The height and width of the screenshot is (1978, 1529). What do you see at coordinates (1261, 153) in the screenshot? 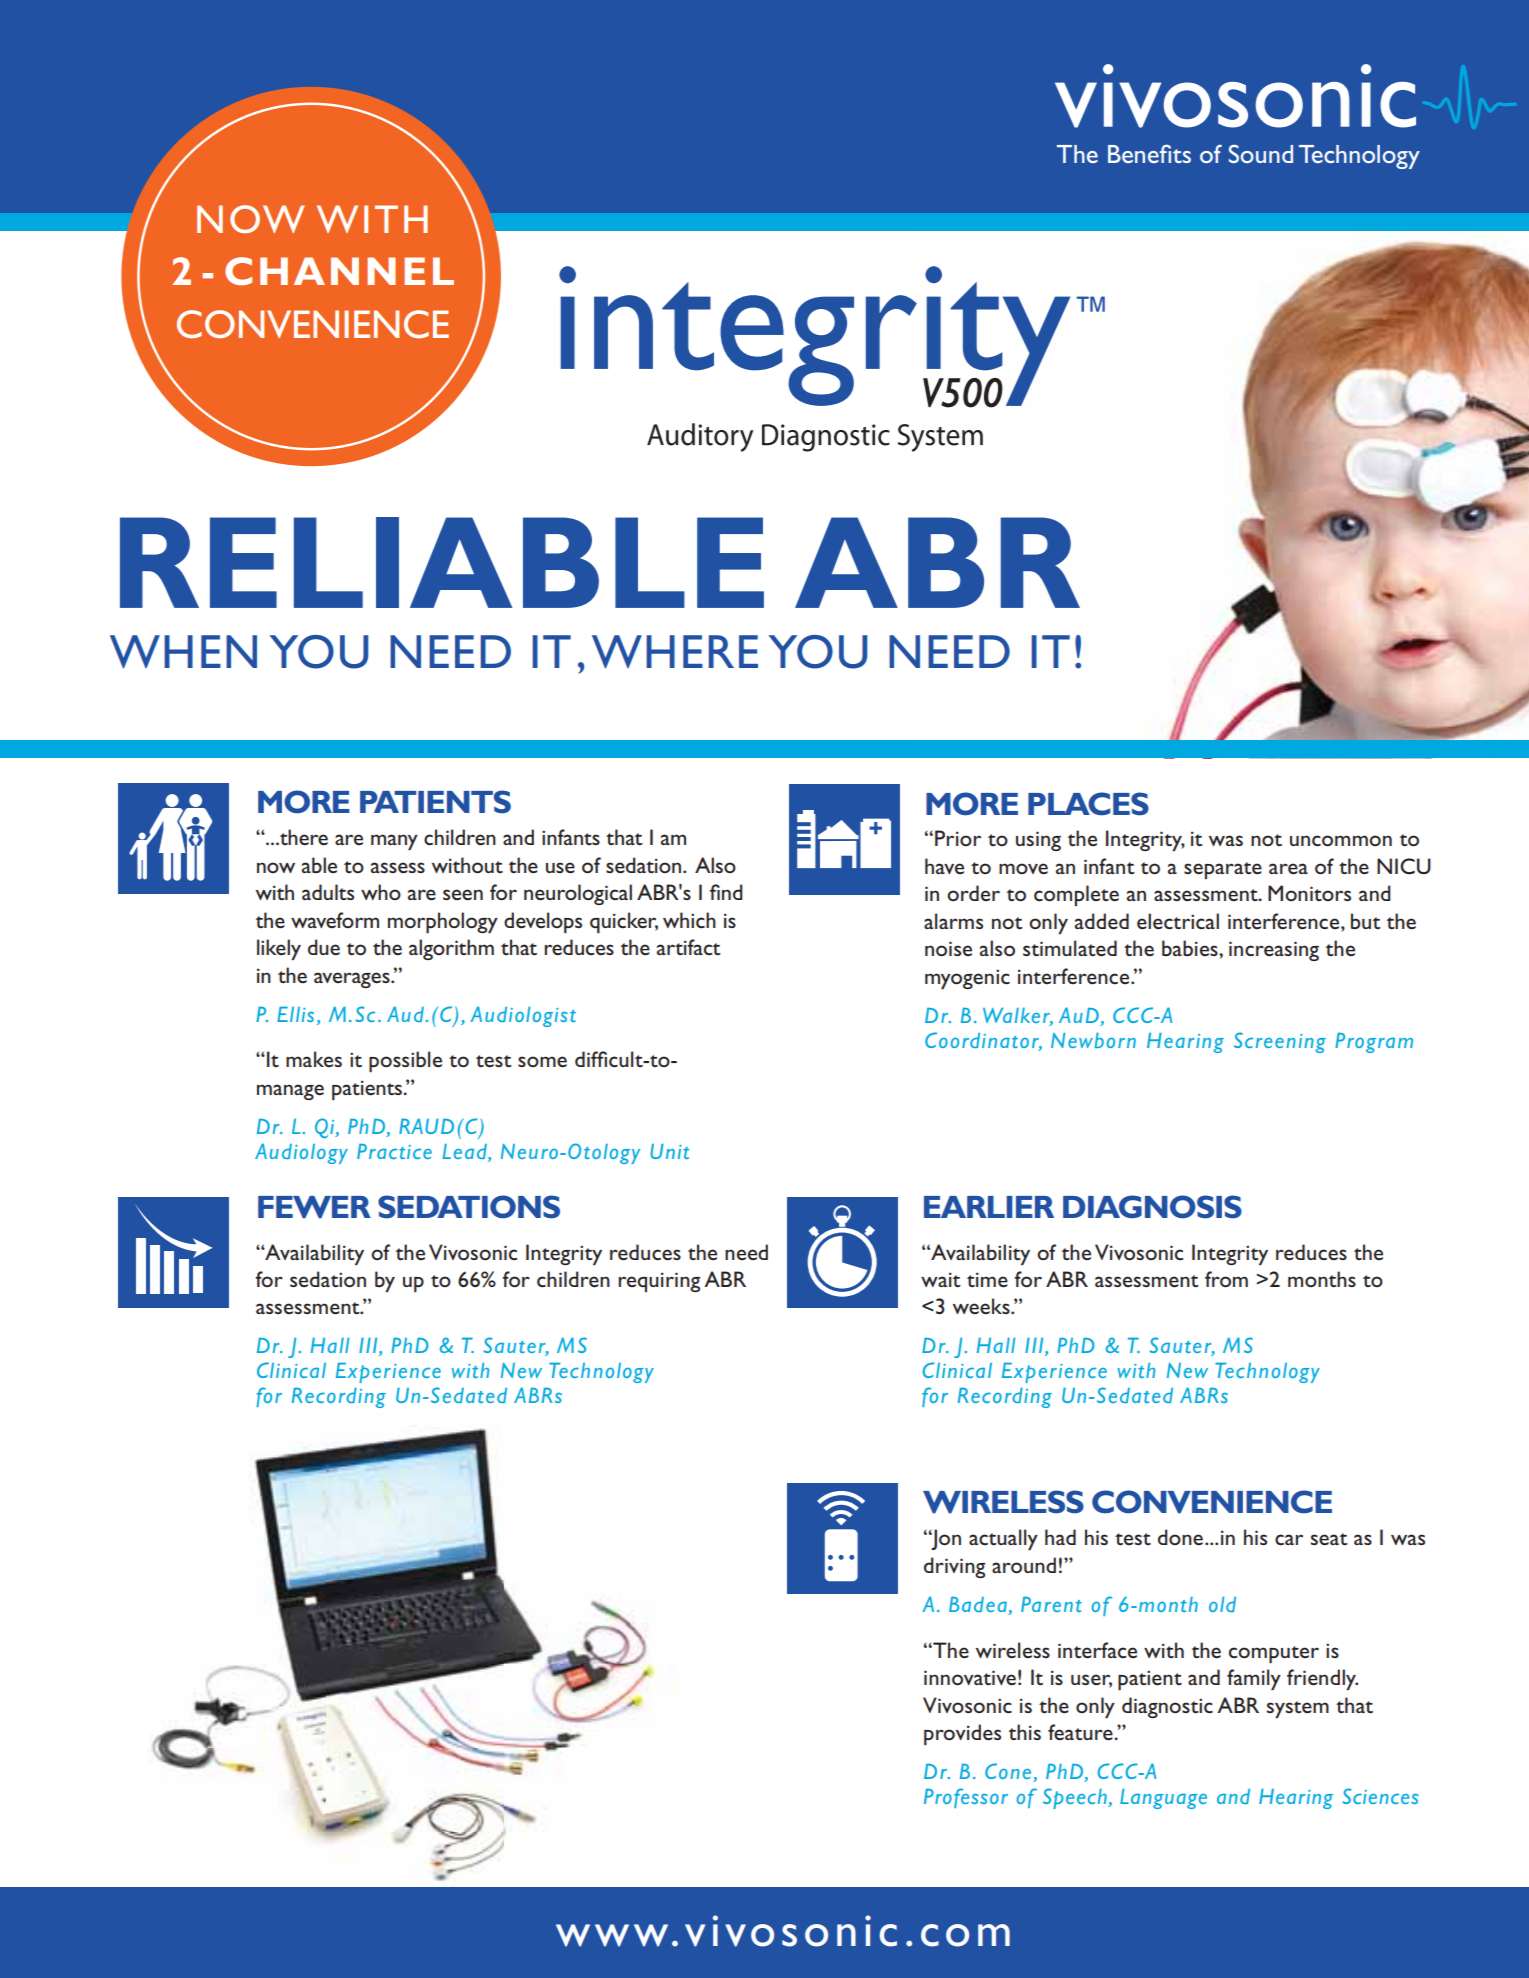
I see `Sound` at bounding box center [1261, 153].
